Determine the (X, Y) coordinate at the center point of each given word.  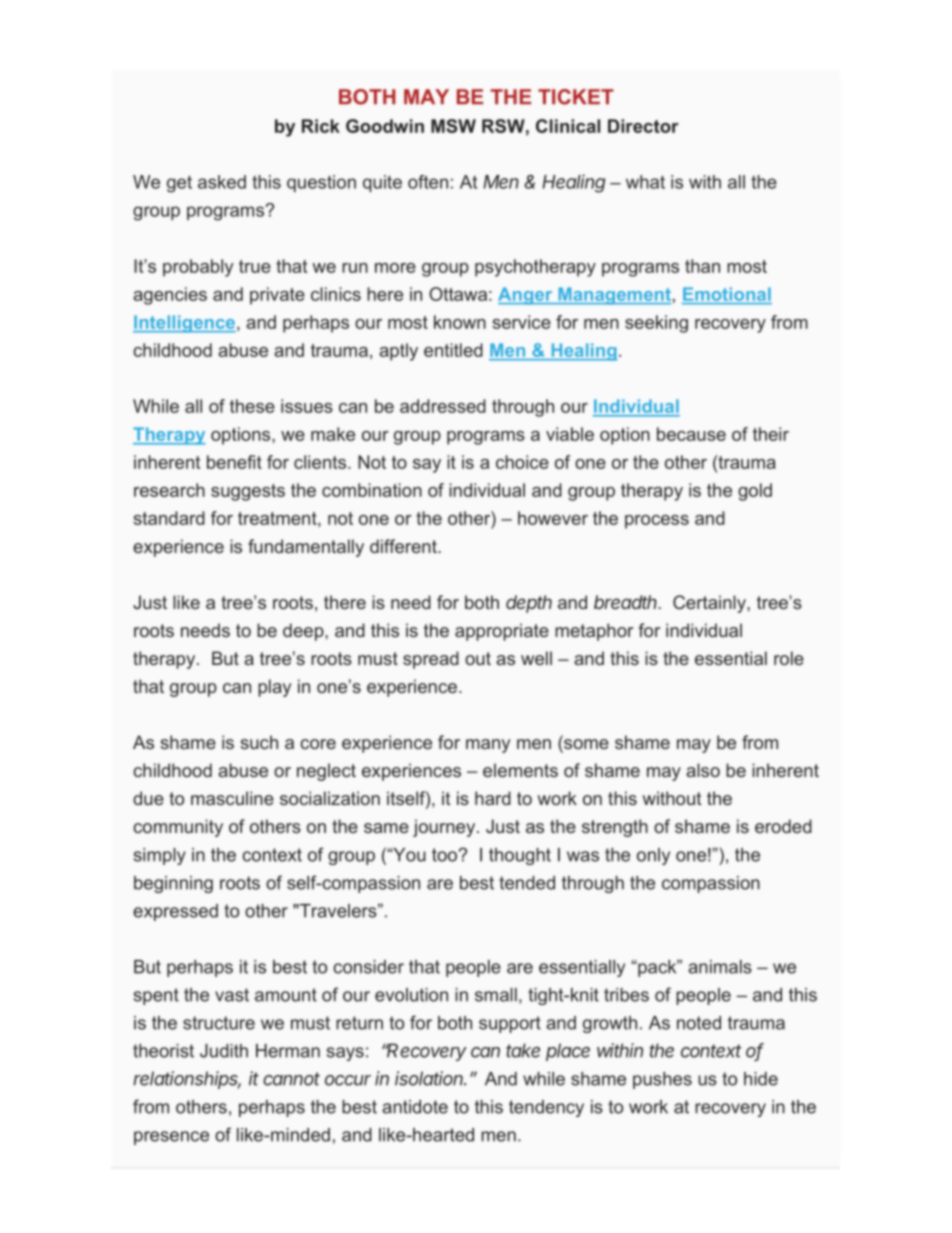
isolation (430, 1078)
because (691, 434)
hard (493, 798)
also (703, 770)
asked (222, 182)
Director (643, 126)
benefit (234, 462)
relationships (187, 1080)
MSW (453, 126)
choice (522, 462)
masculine (232, 798)
